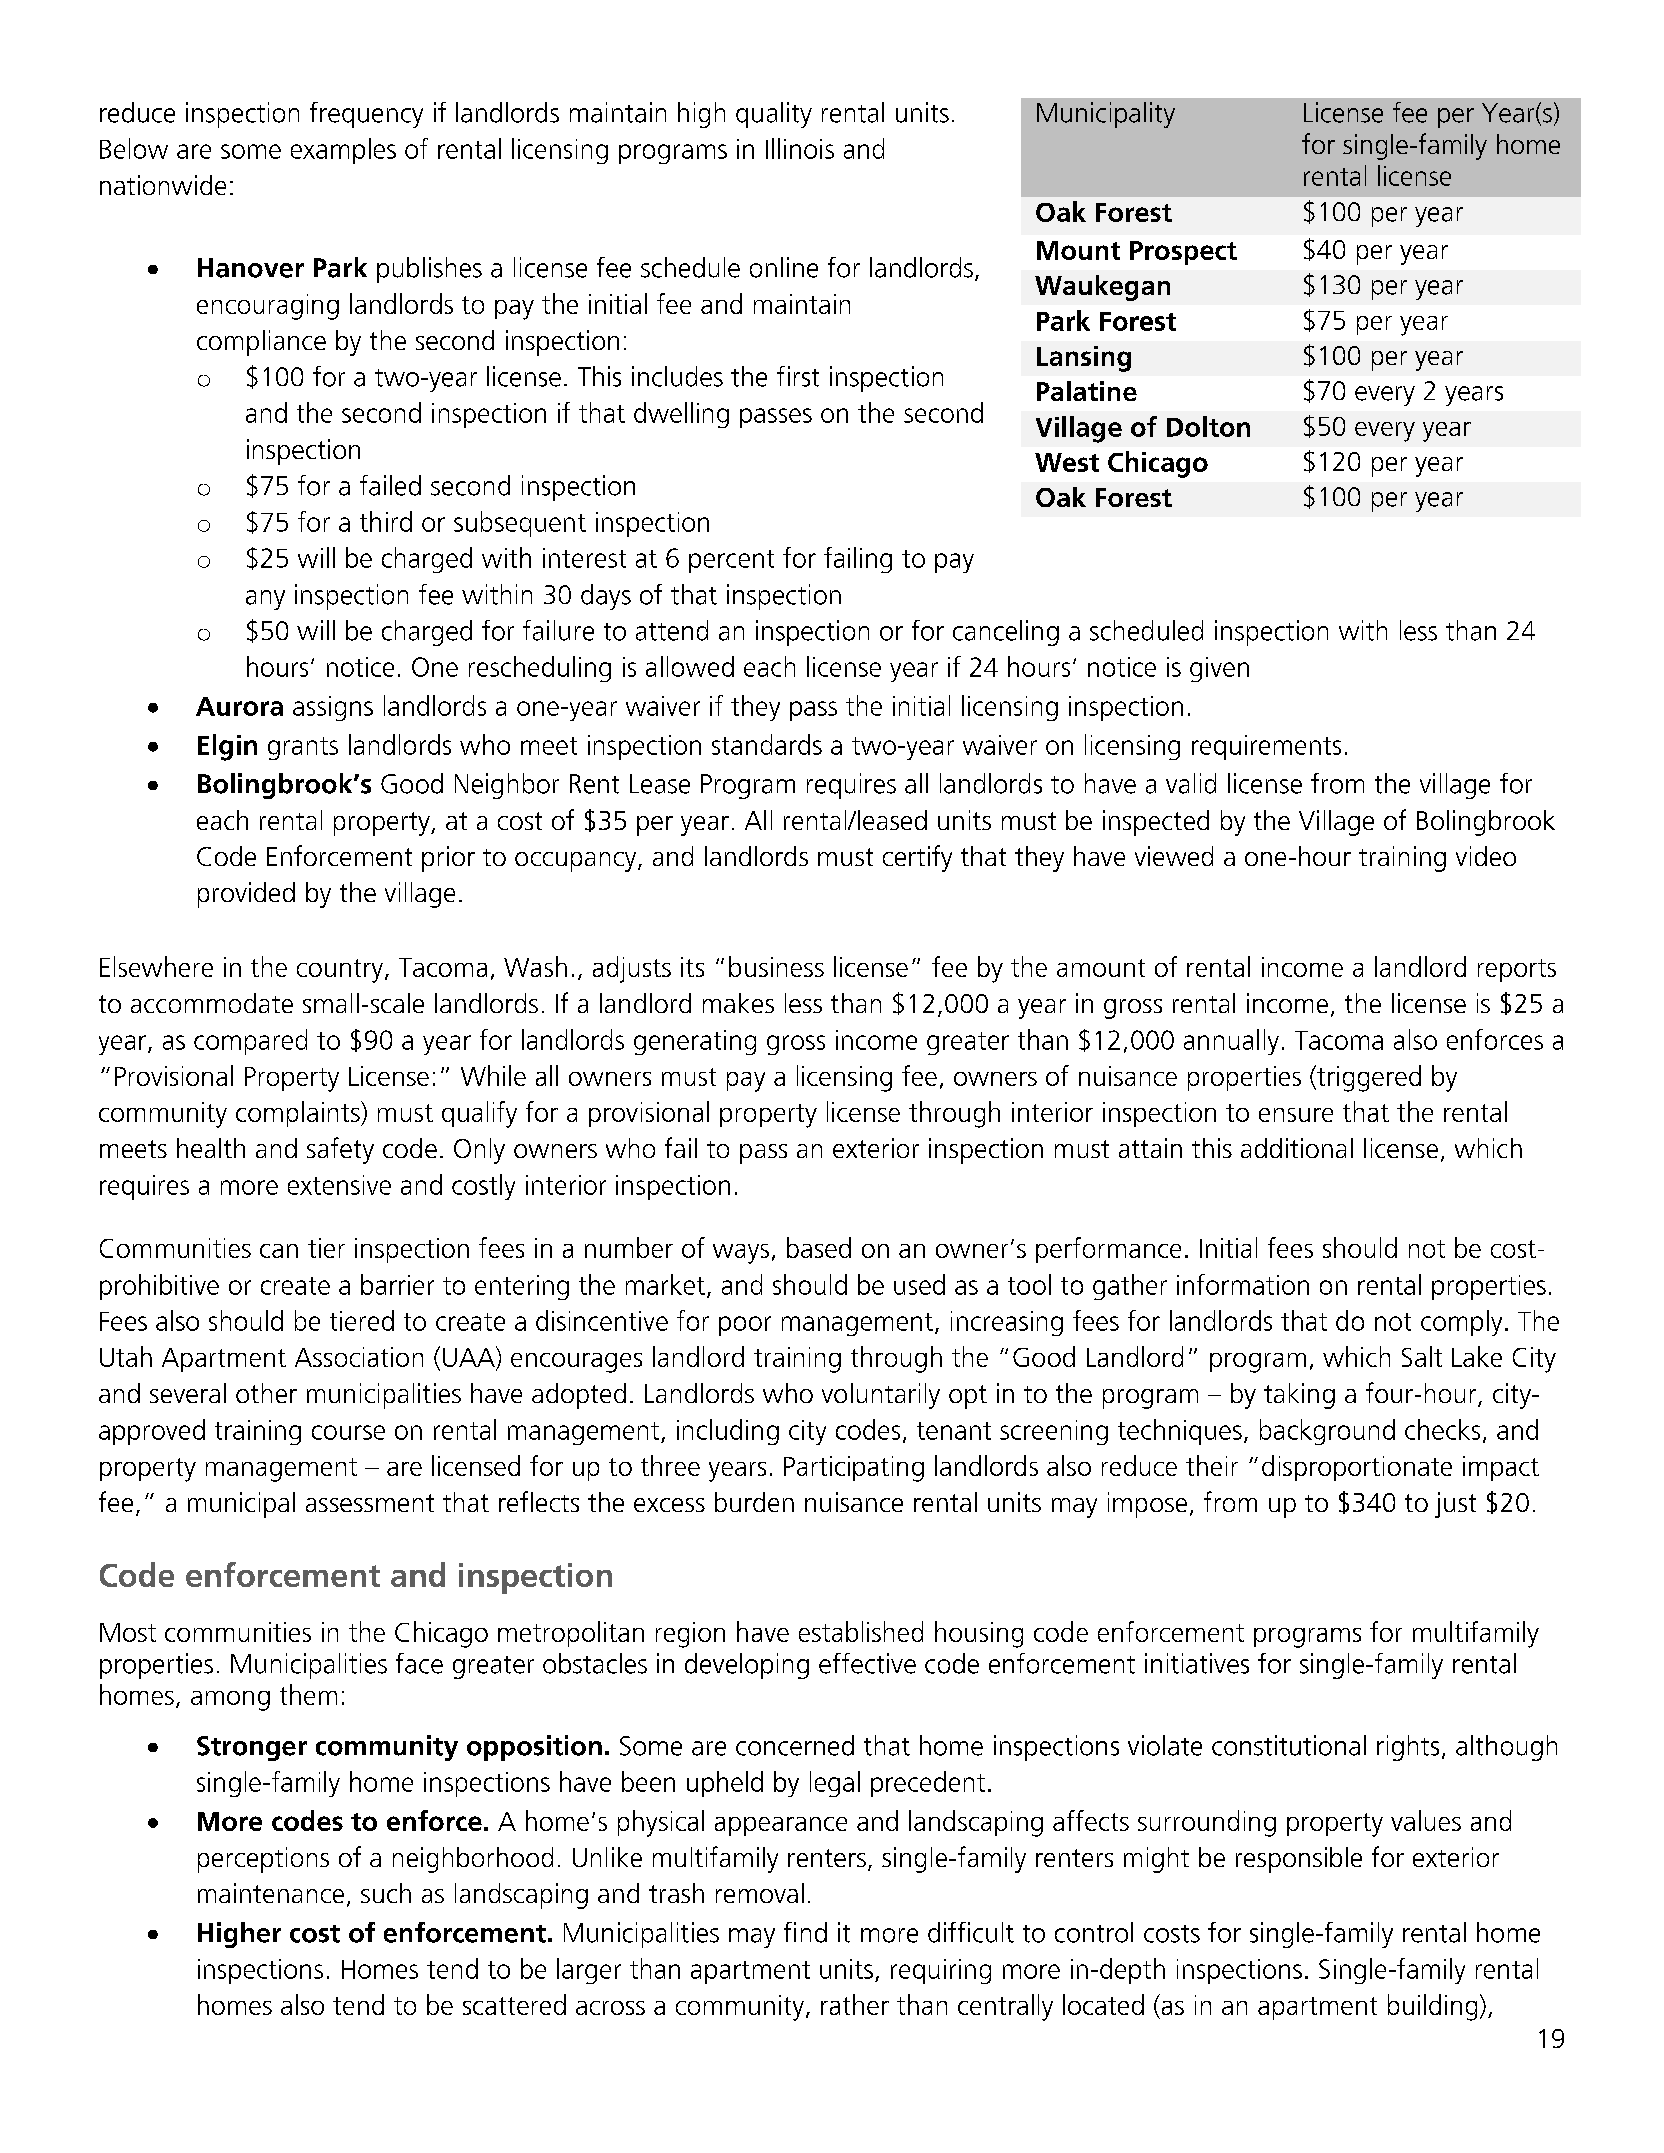  Describe the element at coordinates (343, 151) in the screenshot. I see `examples` at that location.
